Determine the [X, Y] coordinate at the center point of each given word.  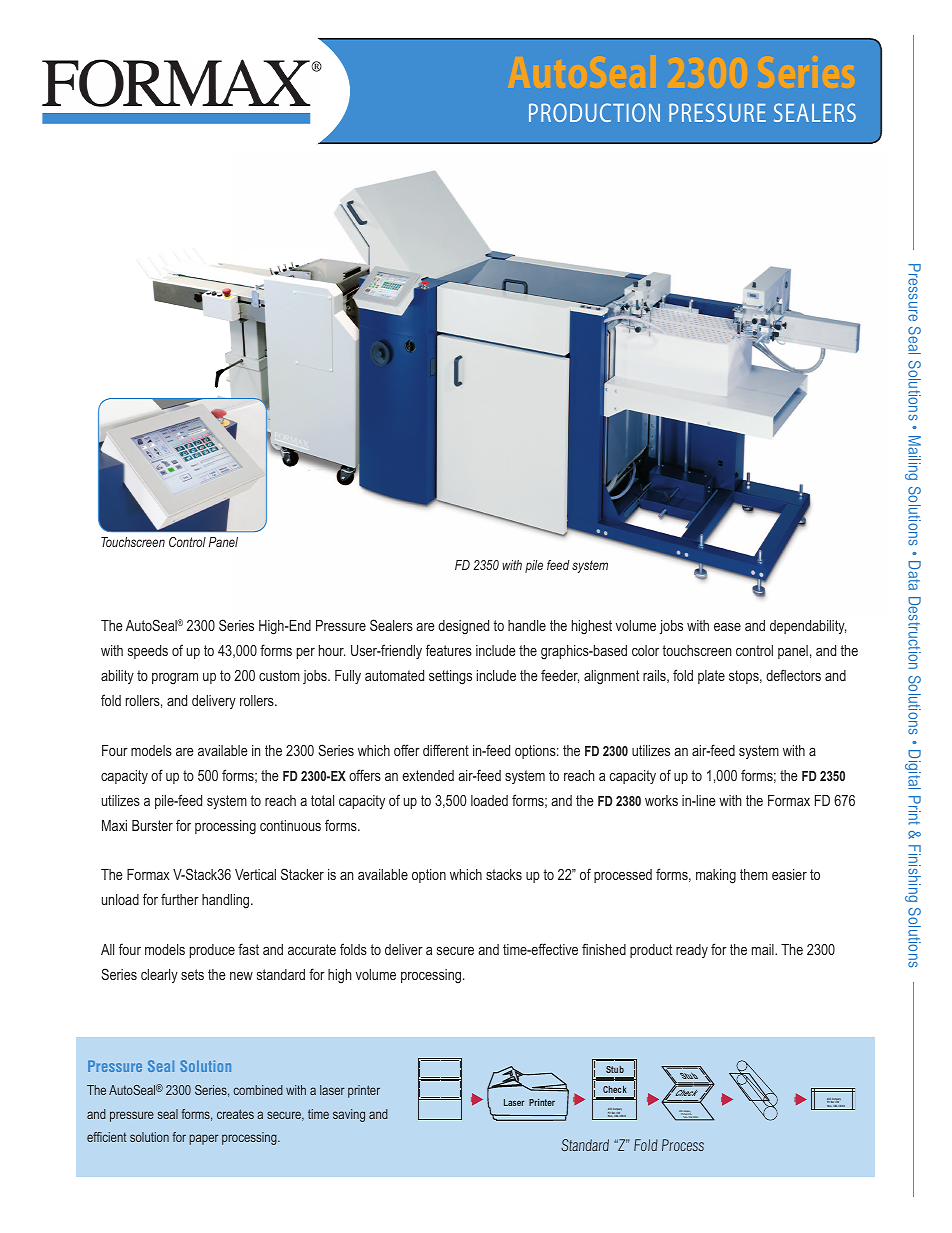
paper [204, 1139]
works [661, 800]
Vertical [255, 874]
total [322, 800]
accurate [312, 949]
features [449, 650]
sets [192, 974]
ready [692, 951]
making [716, 876]
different [446, 750]
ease [727, 626]
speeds [148, 652]
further [180, 899]
